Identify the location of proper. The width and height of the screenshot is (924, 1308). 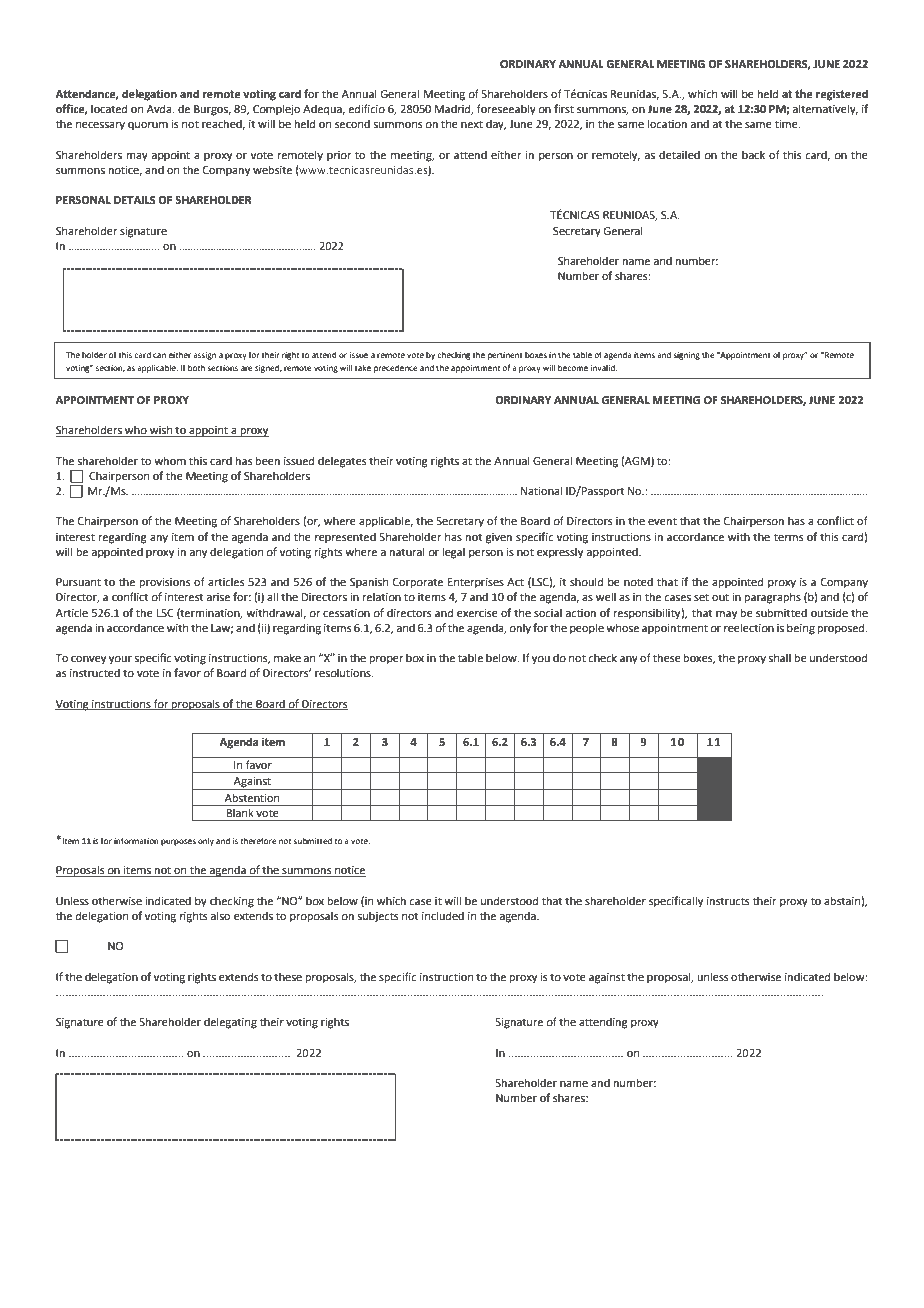
(387, 660).
